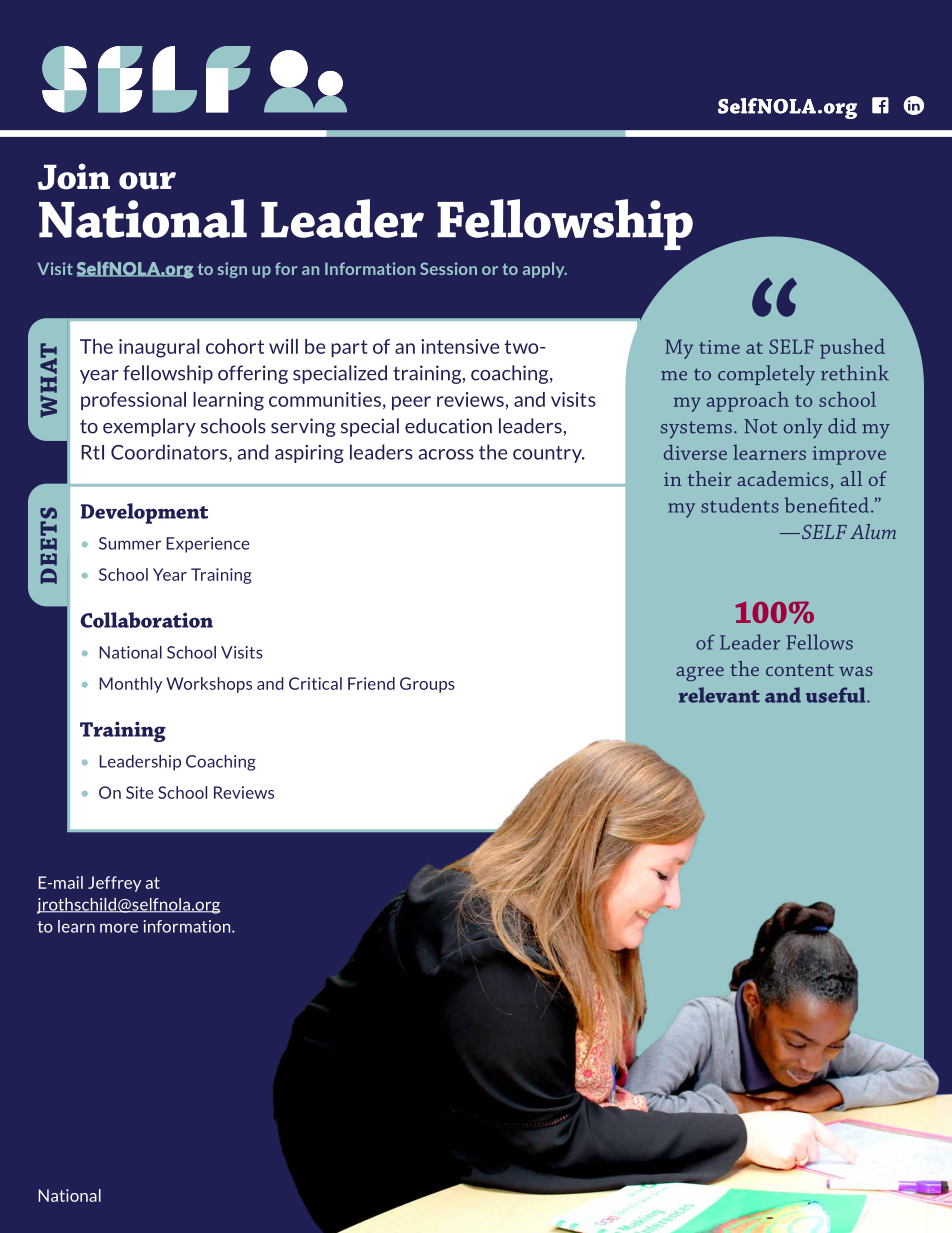 This screenshot has height=1233, width=952. What do you see at coordinates (147, 181) in the screenshot?
I see `our` at bounding box center [147, 181].
